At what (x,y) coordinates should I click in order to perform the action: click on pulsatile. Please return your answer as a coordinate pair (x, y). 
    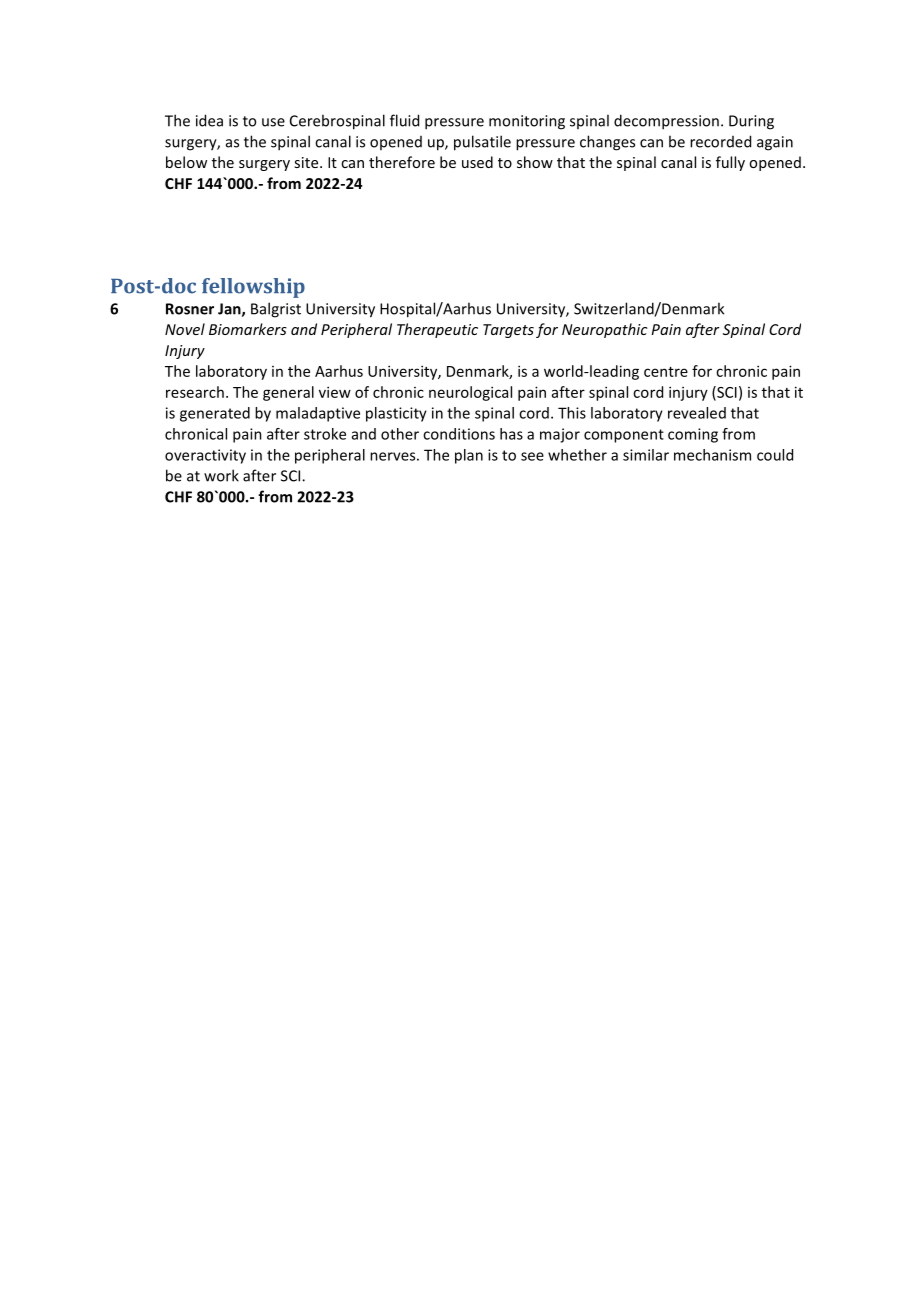
    Looking at the image, I should click on (482, 143).
